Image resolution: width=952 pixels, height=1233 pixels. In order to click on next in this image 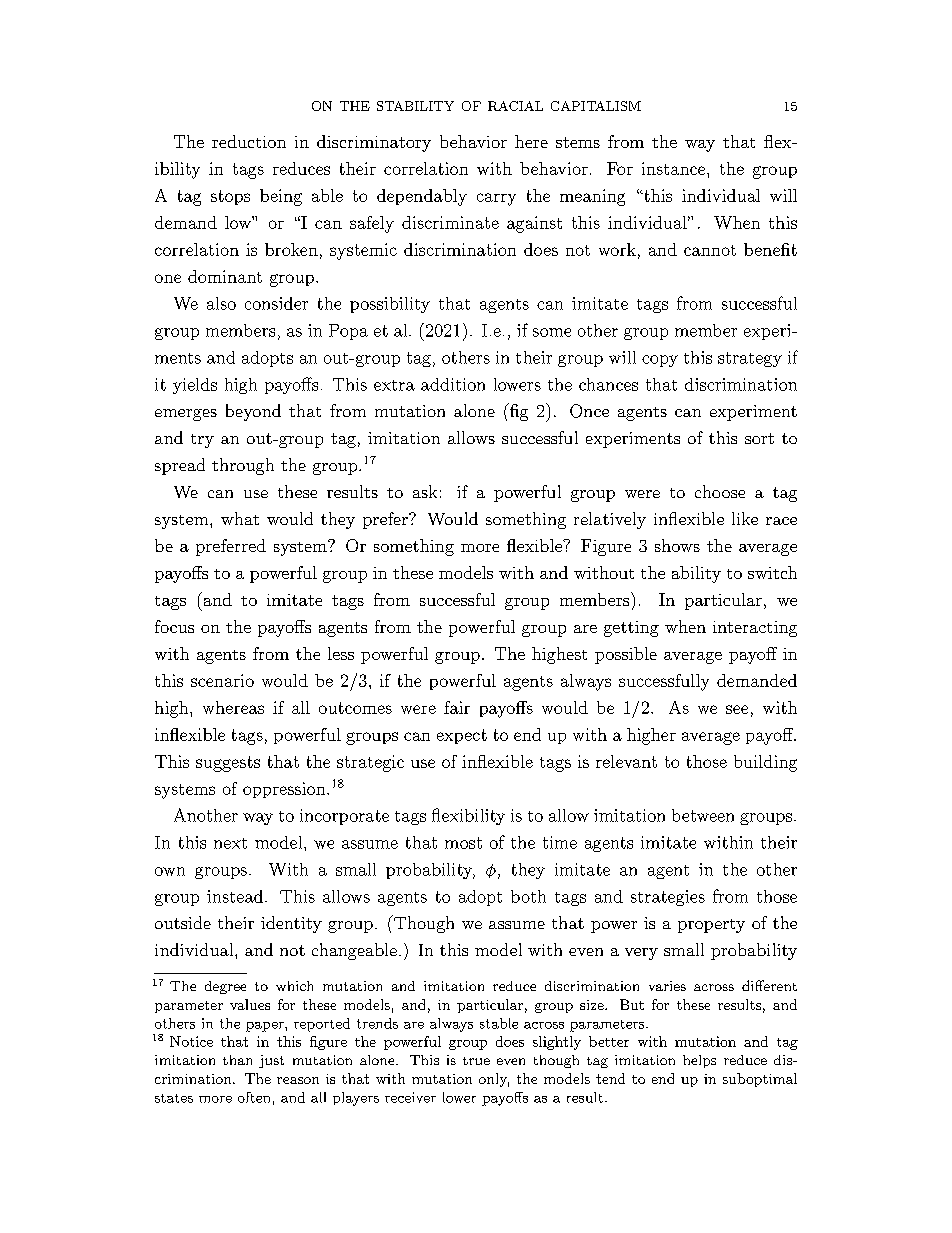, I will do `click(230, 843)`.
